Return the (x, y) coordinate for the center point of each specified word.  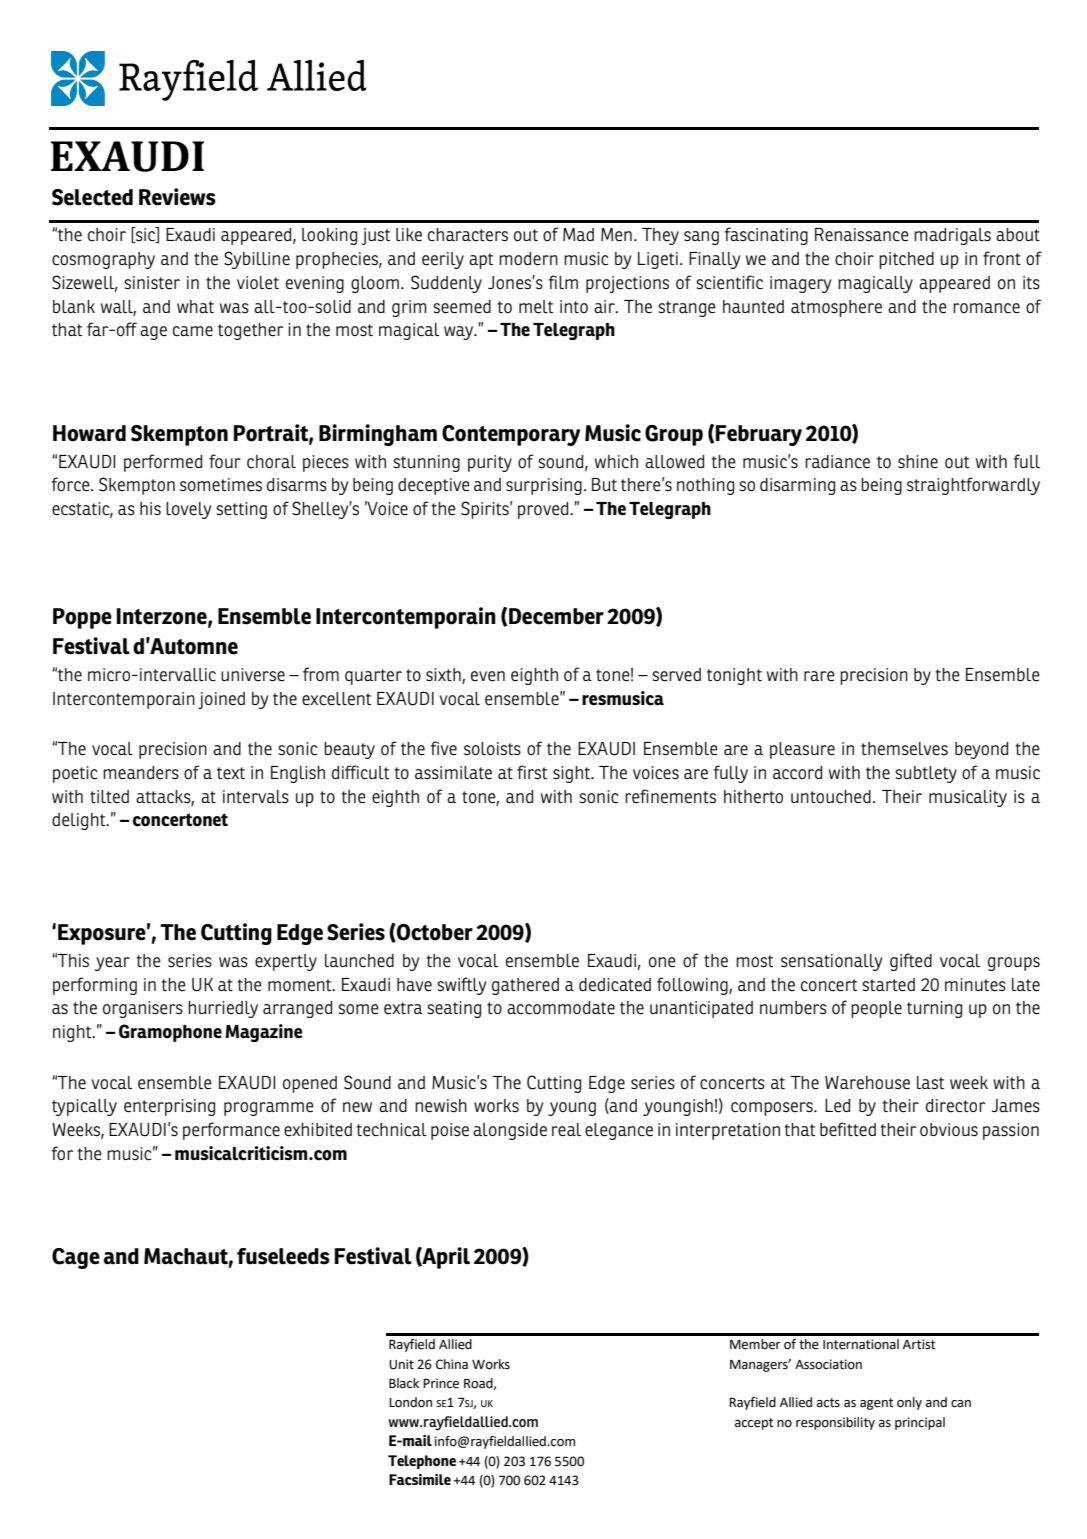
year (112, 964)
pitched (906, 260)
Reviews (177, 197)
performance (231, 1131)
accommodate (561, 1008)
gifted (911, 962)
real (566, 1130)
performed (163, 463)
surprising (544, 486)
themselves (904, 749)
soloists (492, 749)
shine (918, 462)
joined (221, 700)
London (410, 1402)
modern (528, 259)
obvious (949, 1130)
